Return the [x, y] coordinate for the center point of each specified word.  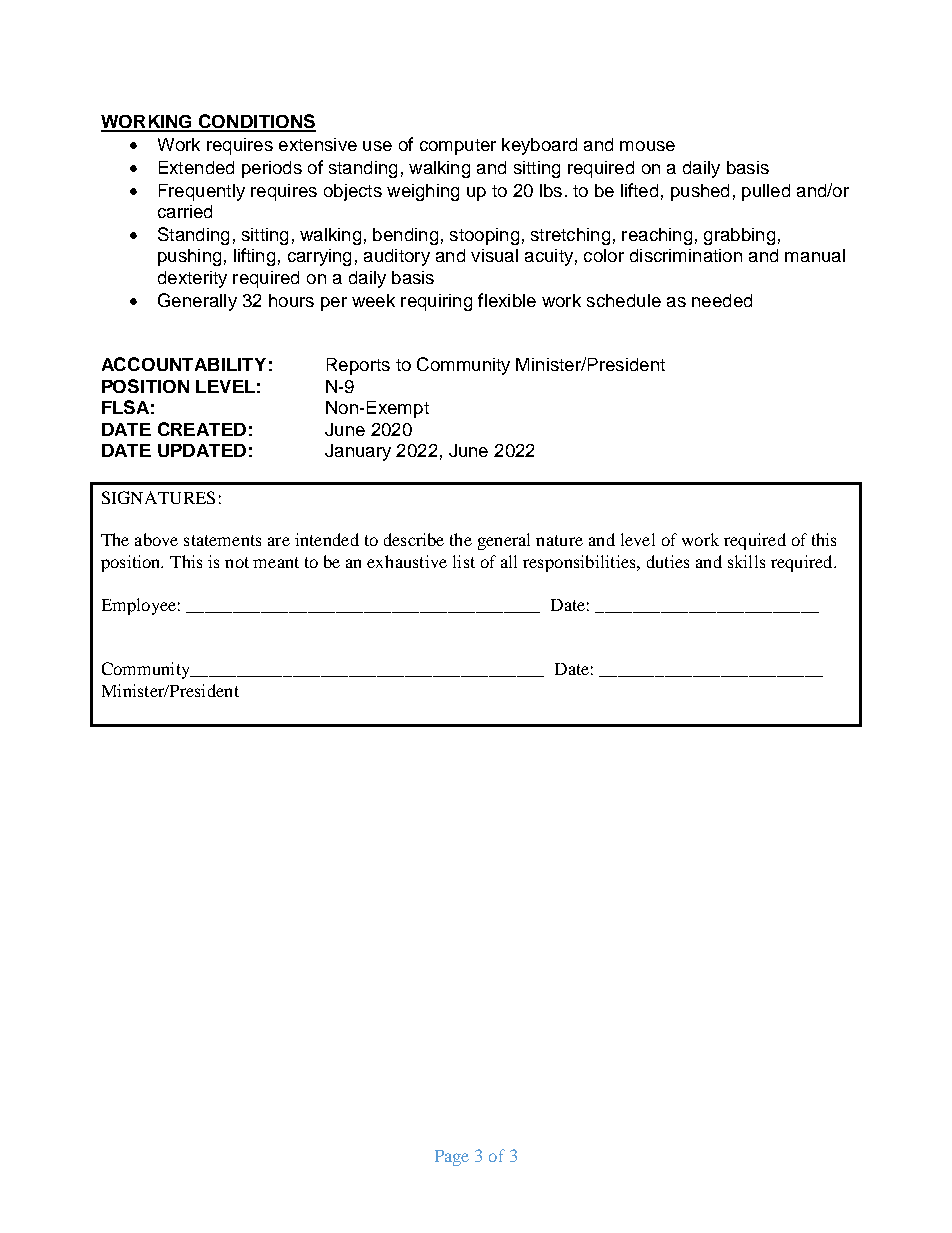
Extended [196, 167]
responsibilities [580, 563]
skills [746, 561]
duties [668, 561]
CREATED [202, 429]
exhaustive [407, 561]
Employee [139, 606]
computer [458, 147]
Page [452, 1158]
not [237, 562]
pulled [766, 192]
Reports [358, 366]
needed [722, 300]
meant [276, 562]
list [464, 561]
